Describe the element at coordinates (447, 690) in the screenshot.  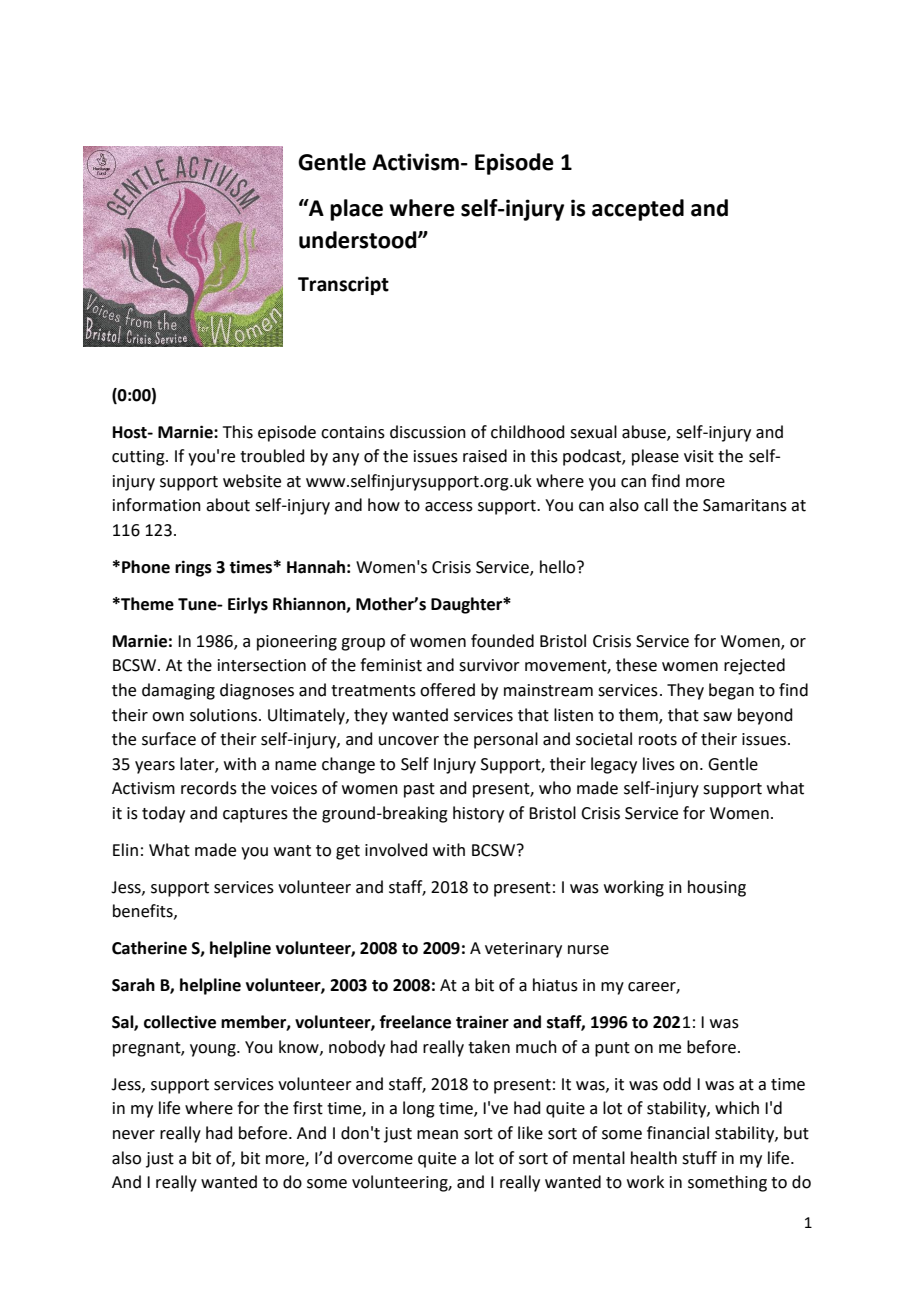
I see `offered` at that location.
